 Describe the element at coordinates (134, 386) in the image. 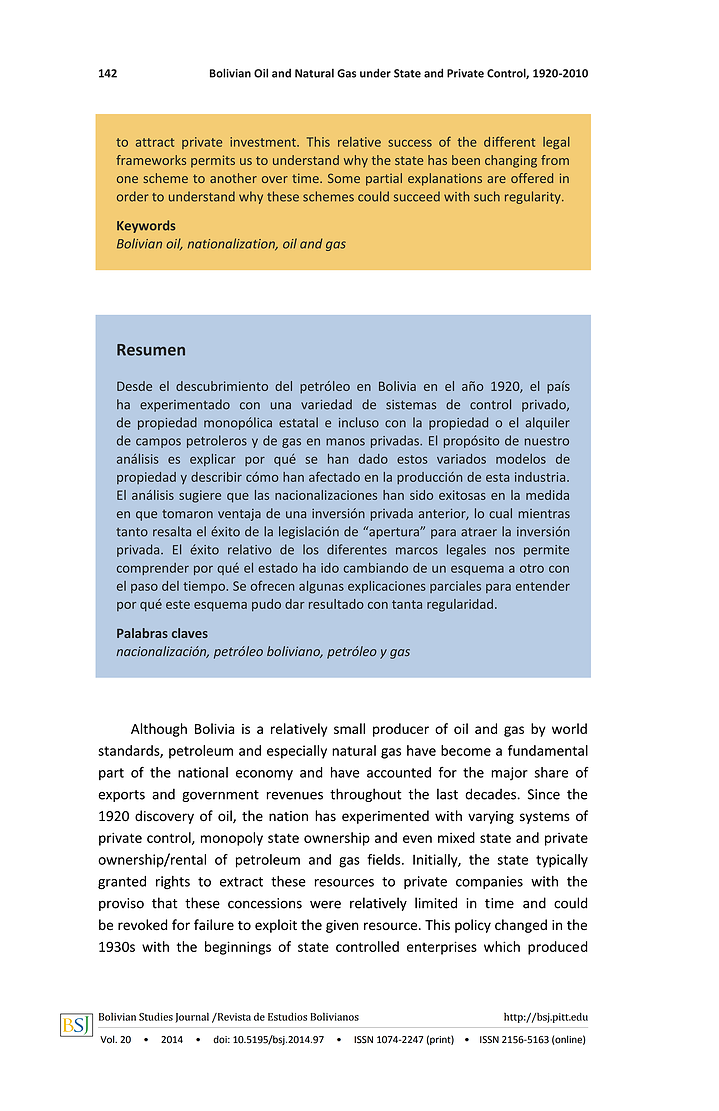

I see `Desde` at that location.
